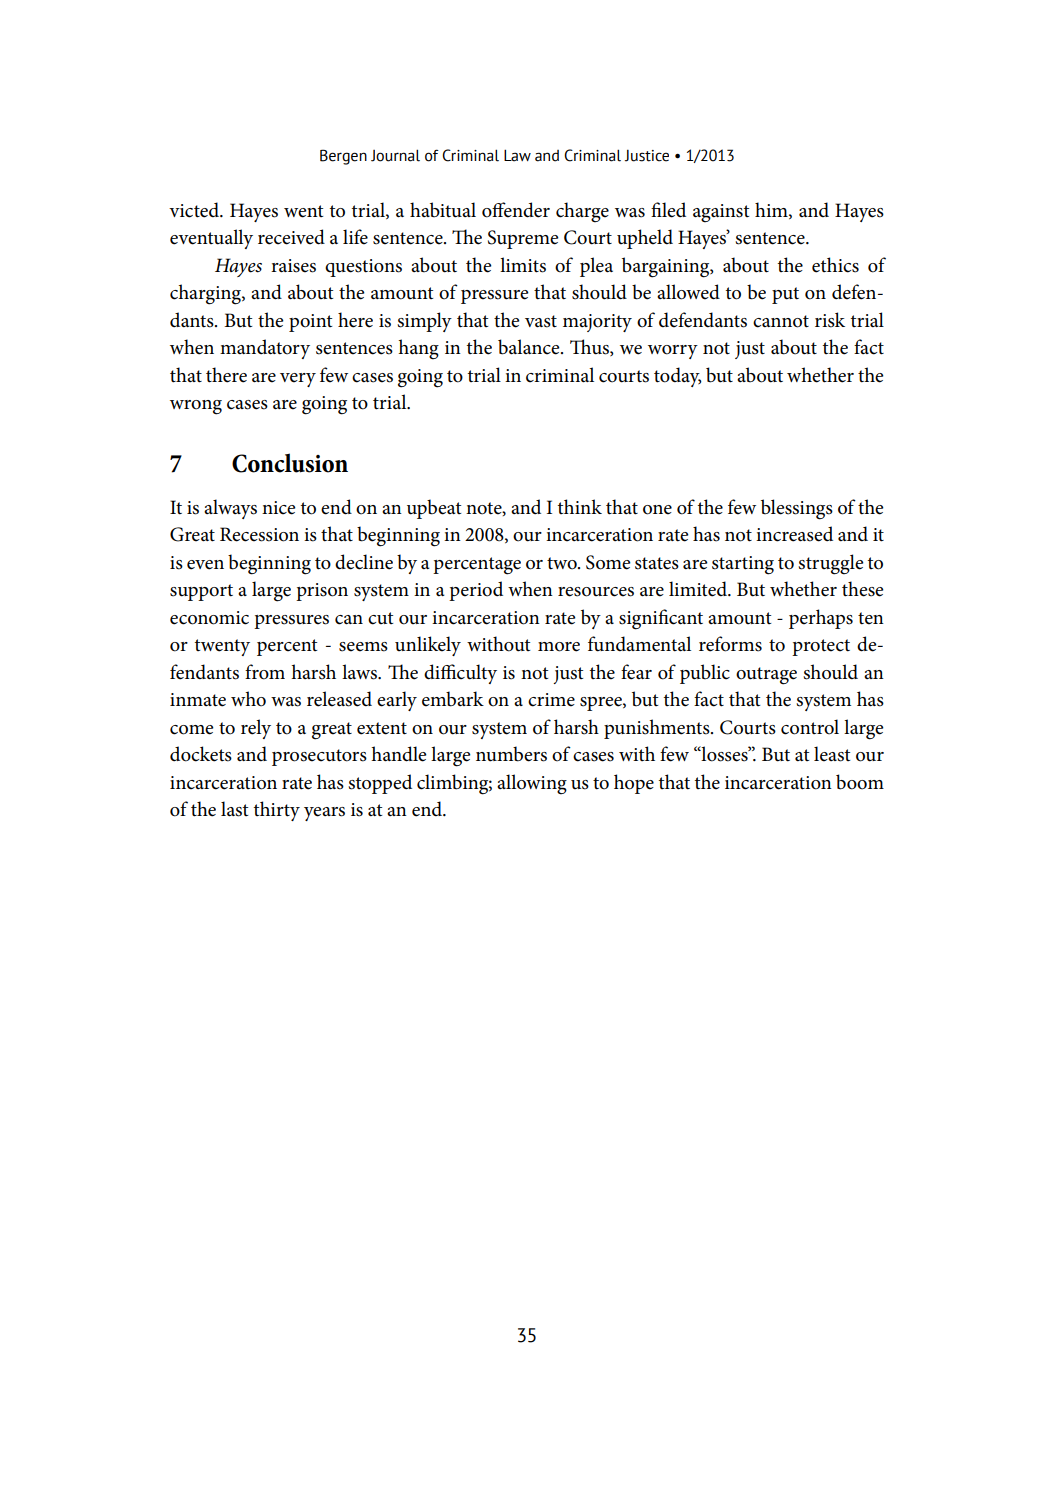  Describe the element at coordinates (532, 784) in the document. I see `allowing` at that location.
